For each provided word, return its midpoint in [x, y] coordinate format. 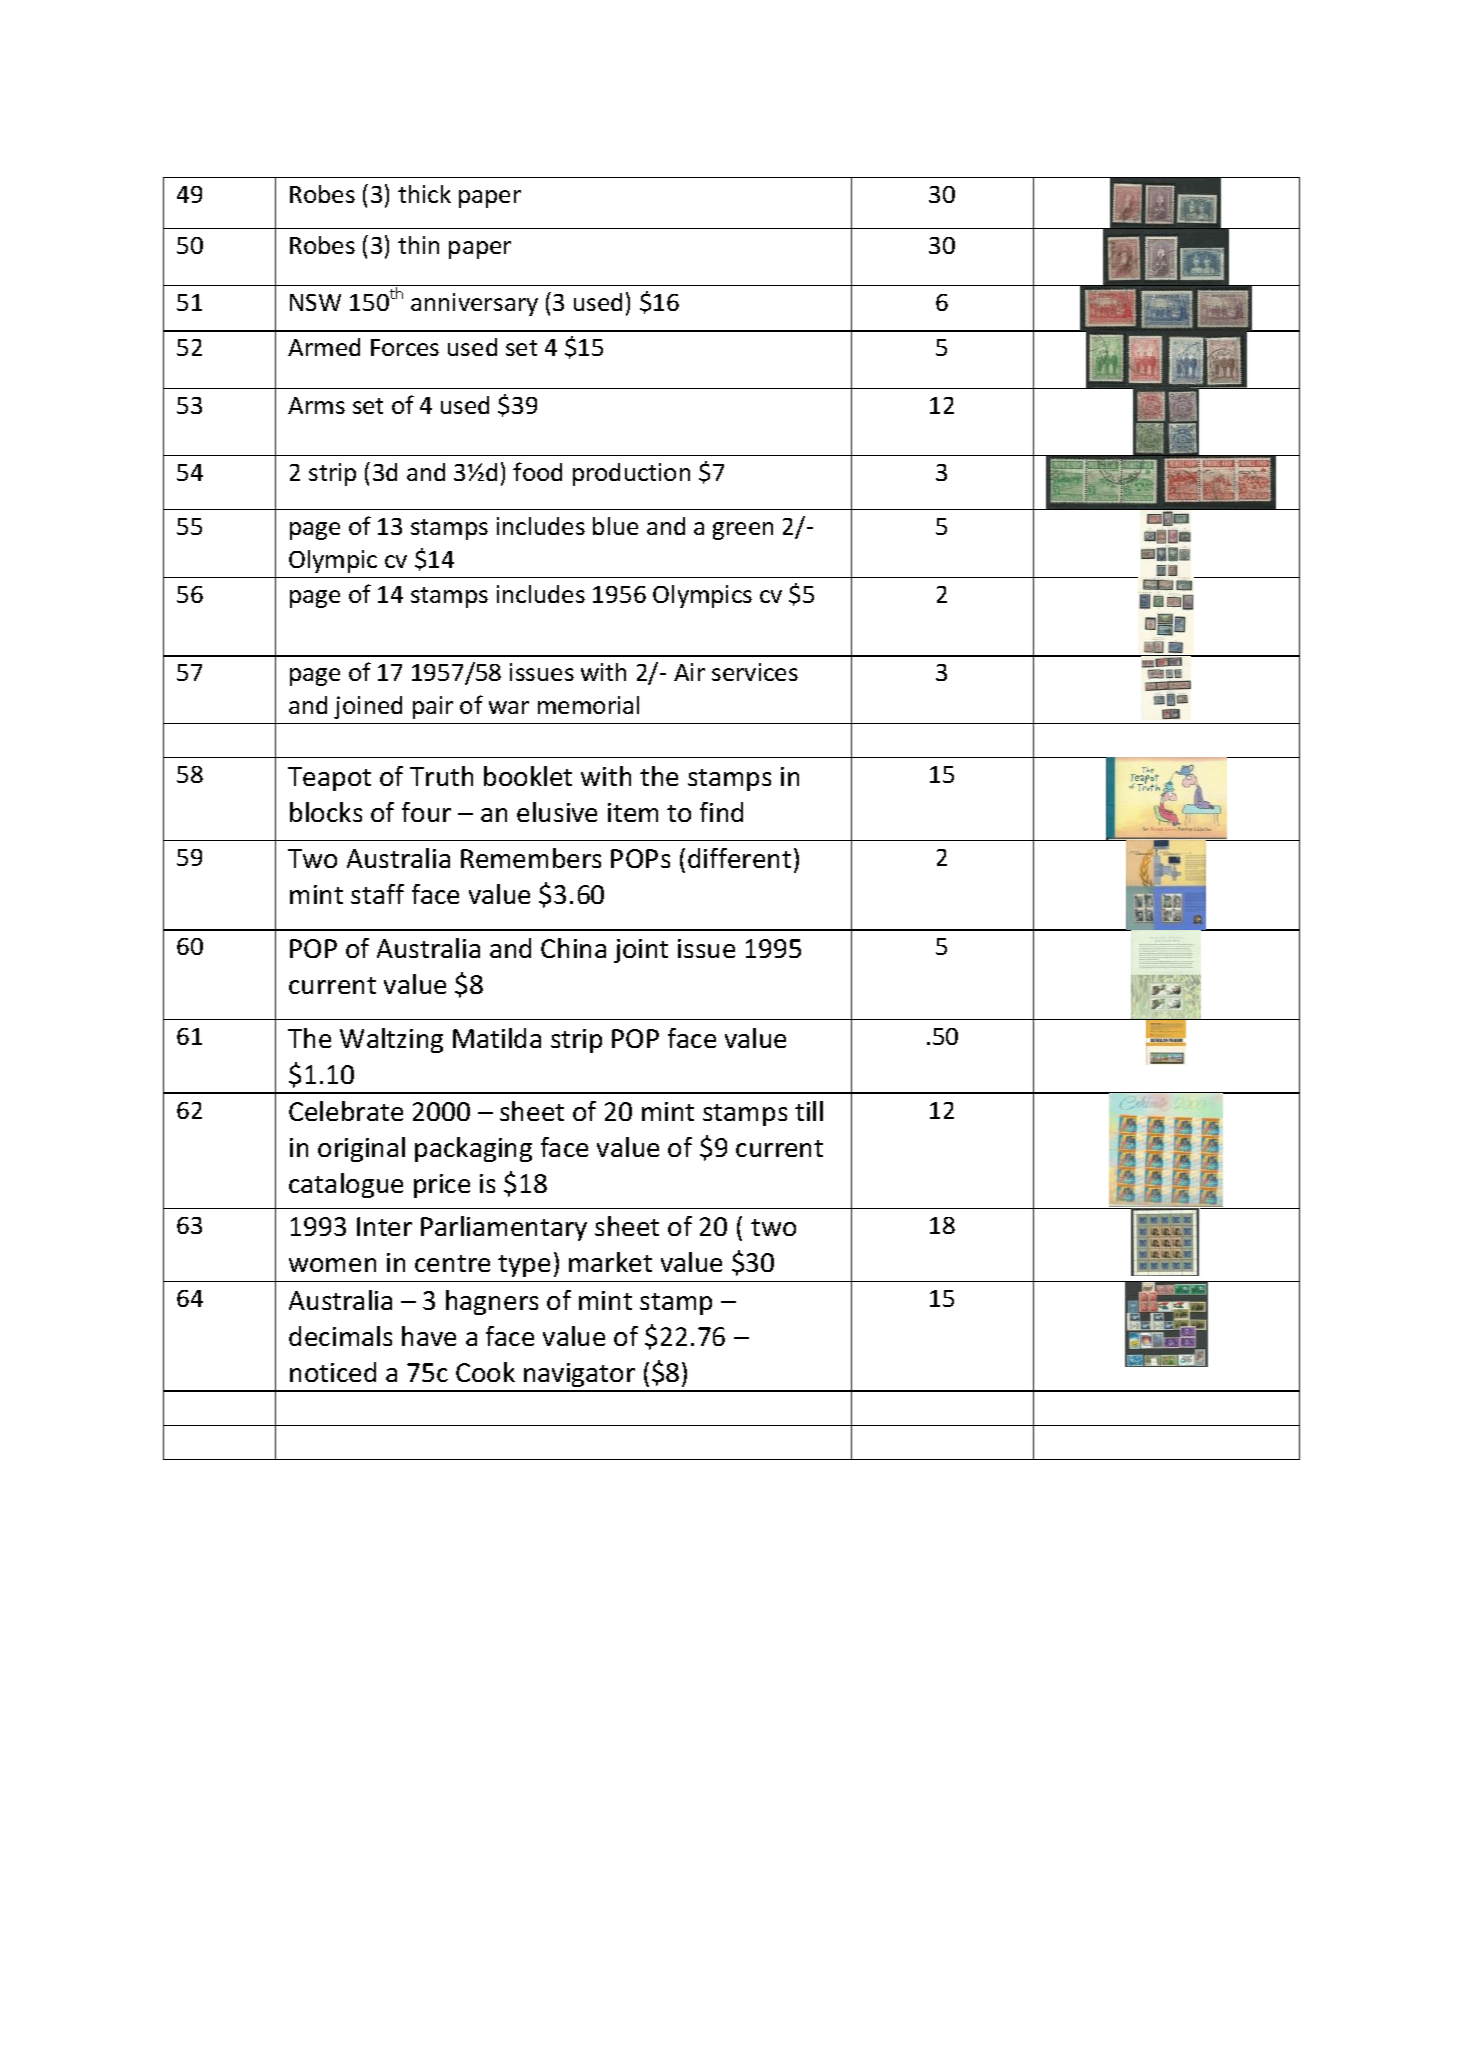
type [524, 1266]
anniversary [474, 304]
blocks [326, 812]
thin [418, 245]
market [610, 1262]
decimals [340, 1336]
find [721, 812]
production [631, 474]
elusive [557, 812]
